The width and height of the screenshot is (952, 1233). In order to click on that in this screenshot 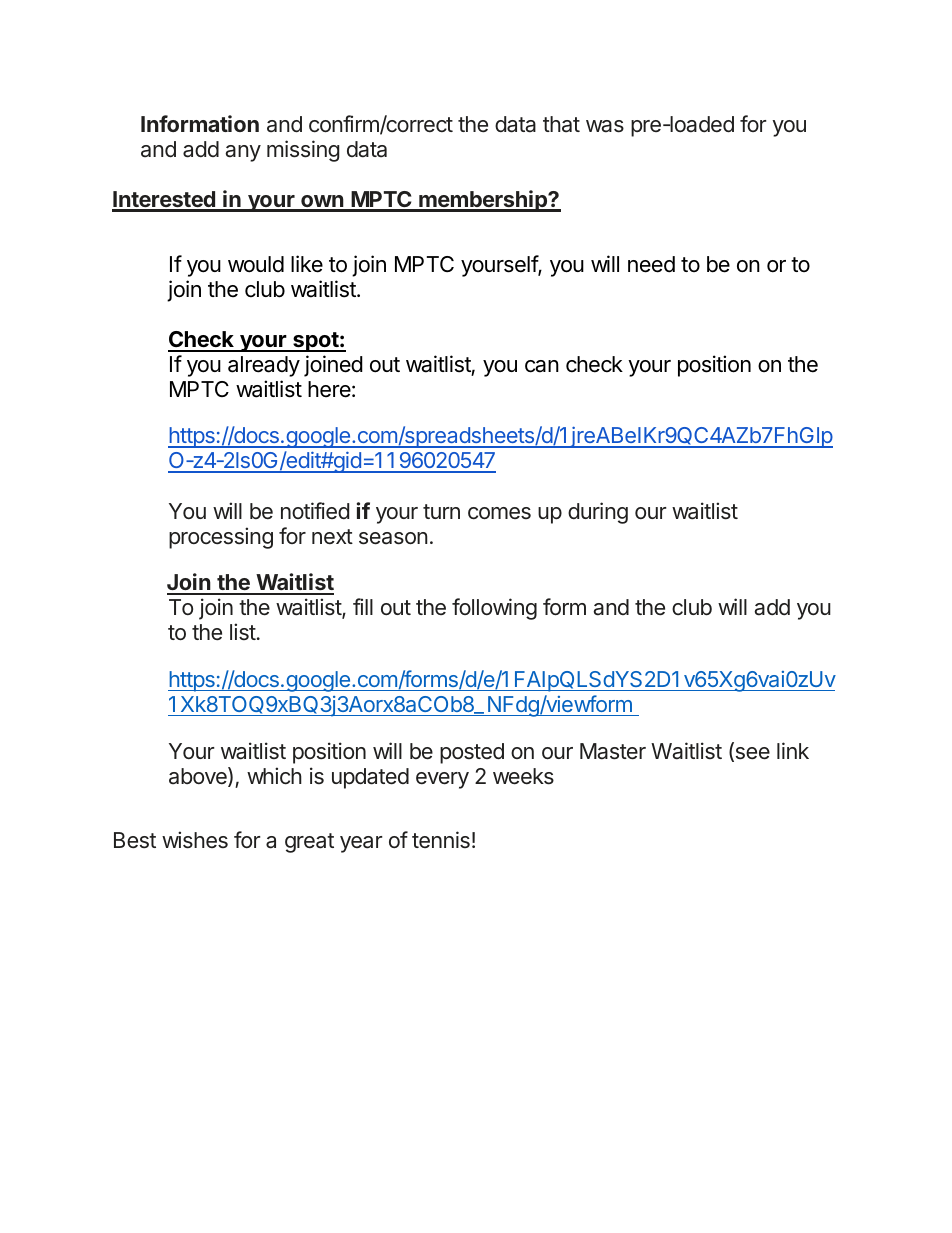, I will do `click(561, 124)`.
